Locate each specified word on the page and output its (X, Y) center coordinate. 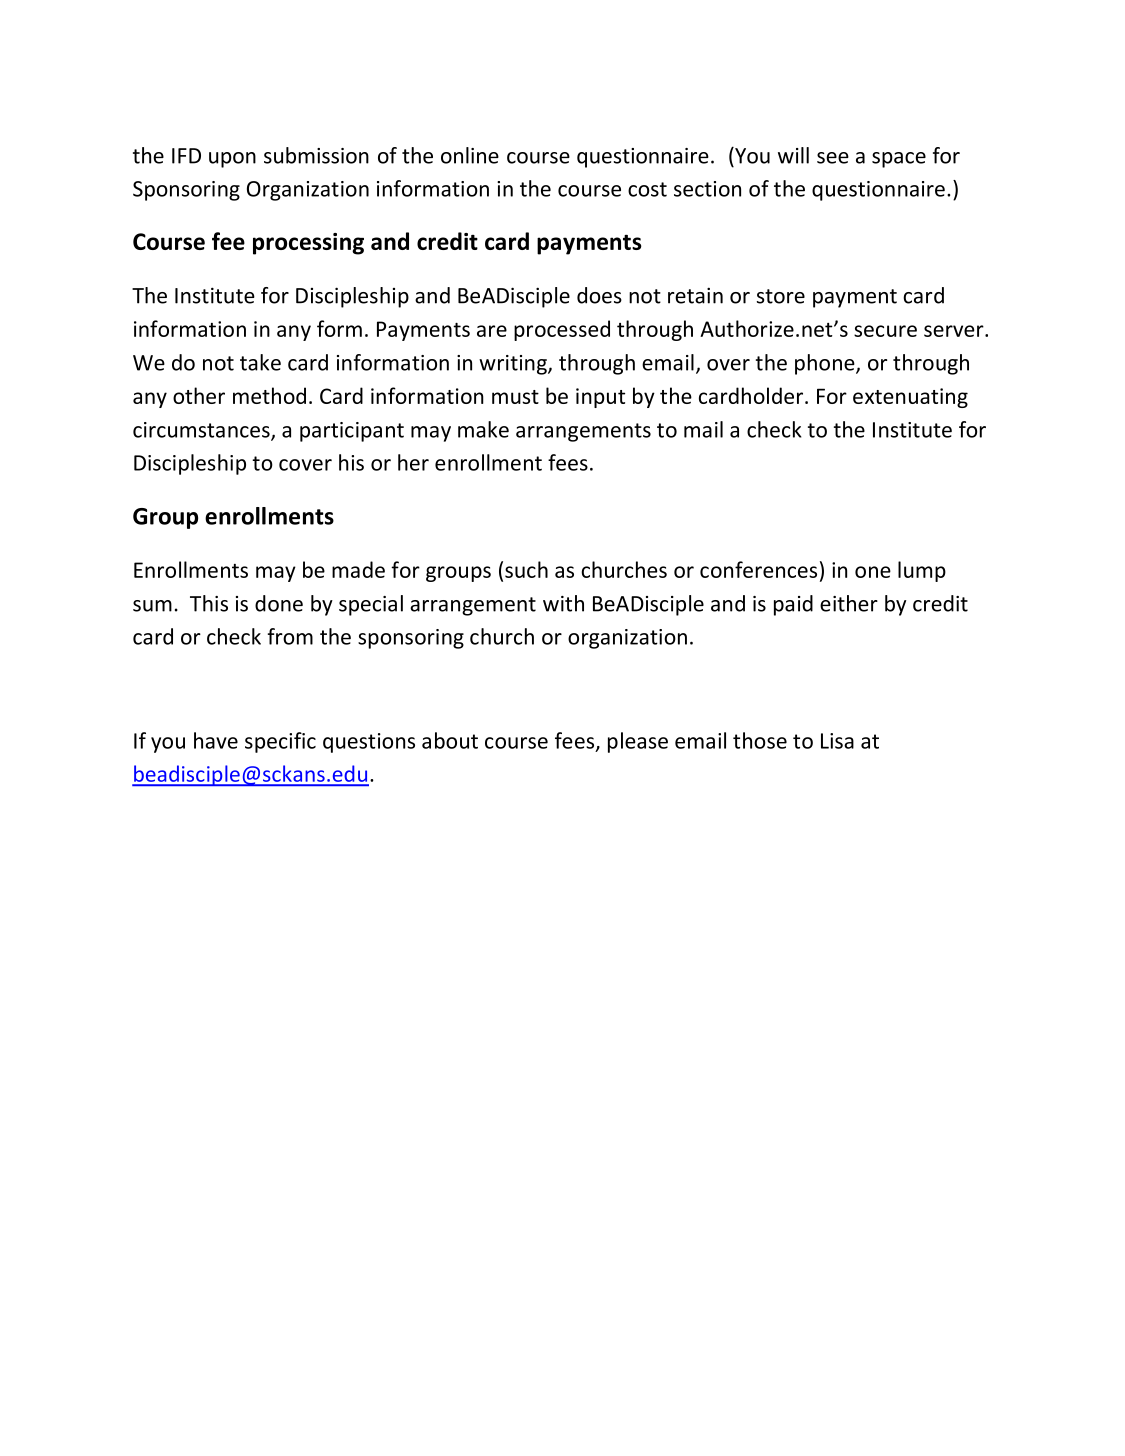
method (269, 395)
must (515, 397)
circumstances (202, 431)
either (849, 603)
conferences (758, 569)
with (563, 603)
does (599, 295)
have (216, 740)
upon (232, 160)
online (470, 155)
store (781, 296)
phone (826, 364)
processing (308, 244)
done (279, 603)
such (526, 569)
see (833, 158)
